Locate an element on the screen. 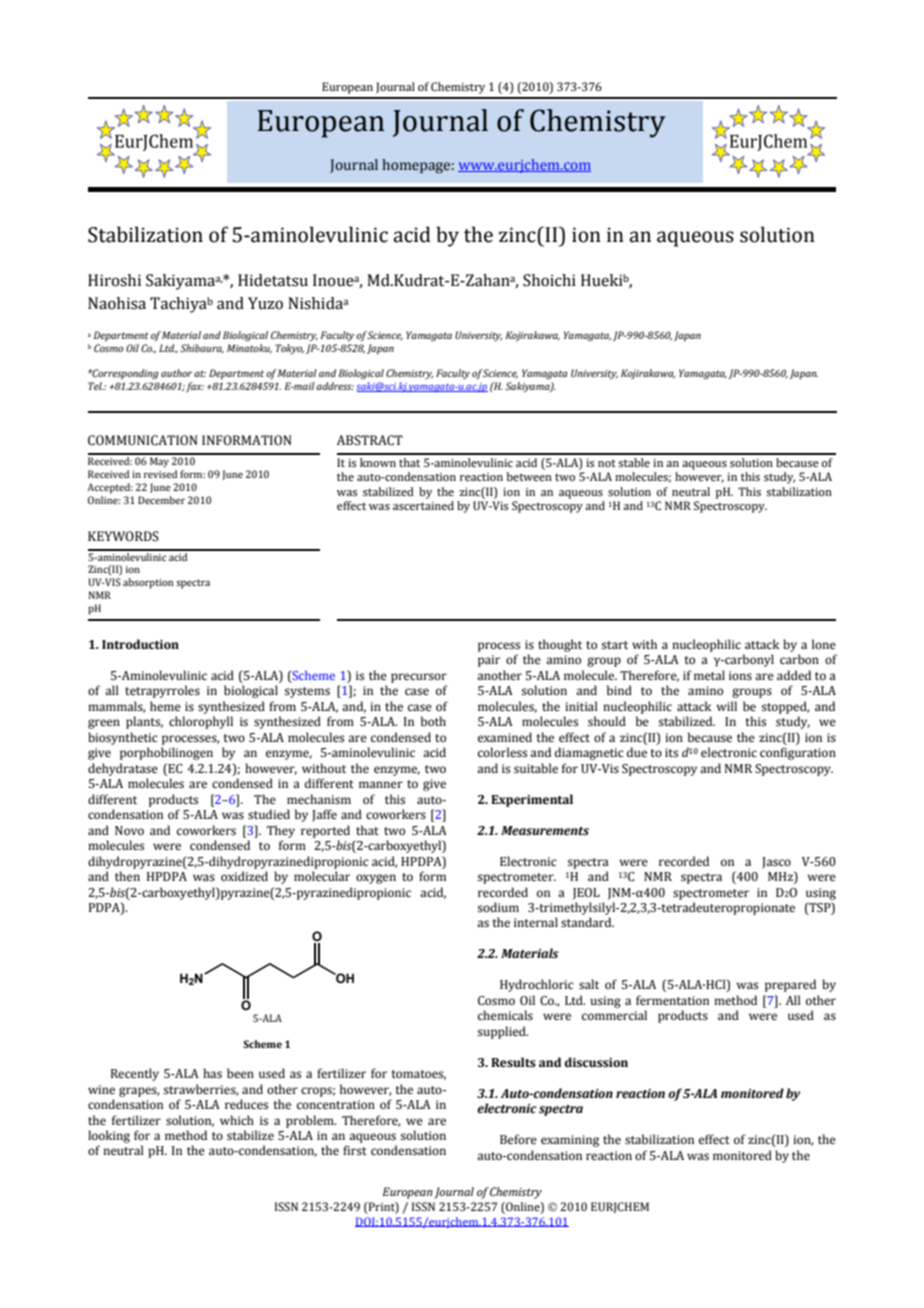 This screenshot has width=924, height=1308. then is located at coordinates (127, 876).
